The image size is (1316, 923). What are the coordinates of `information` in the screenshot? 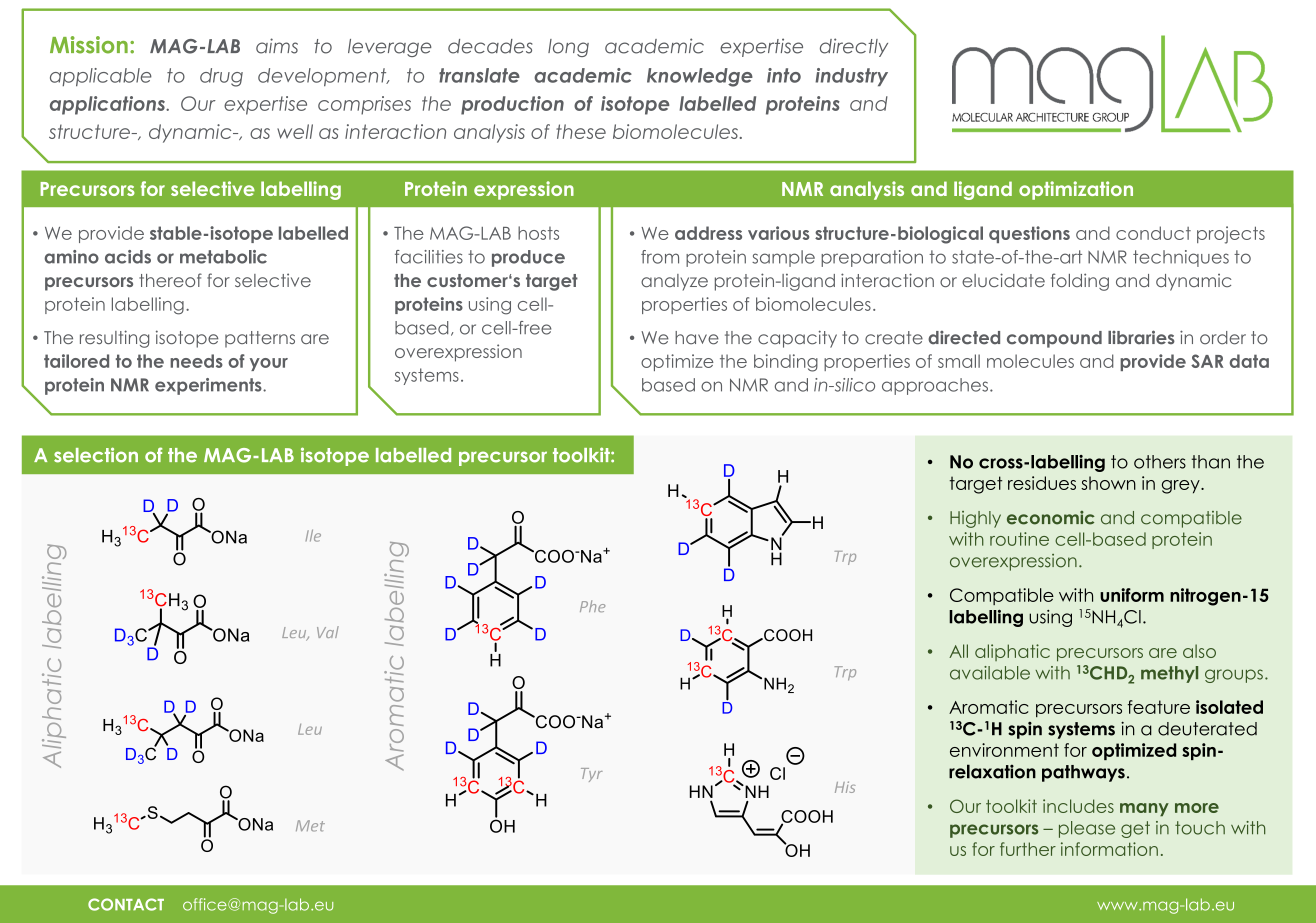 It's located at (1109, 849).
